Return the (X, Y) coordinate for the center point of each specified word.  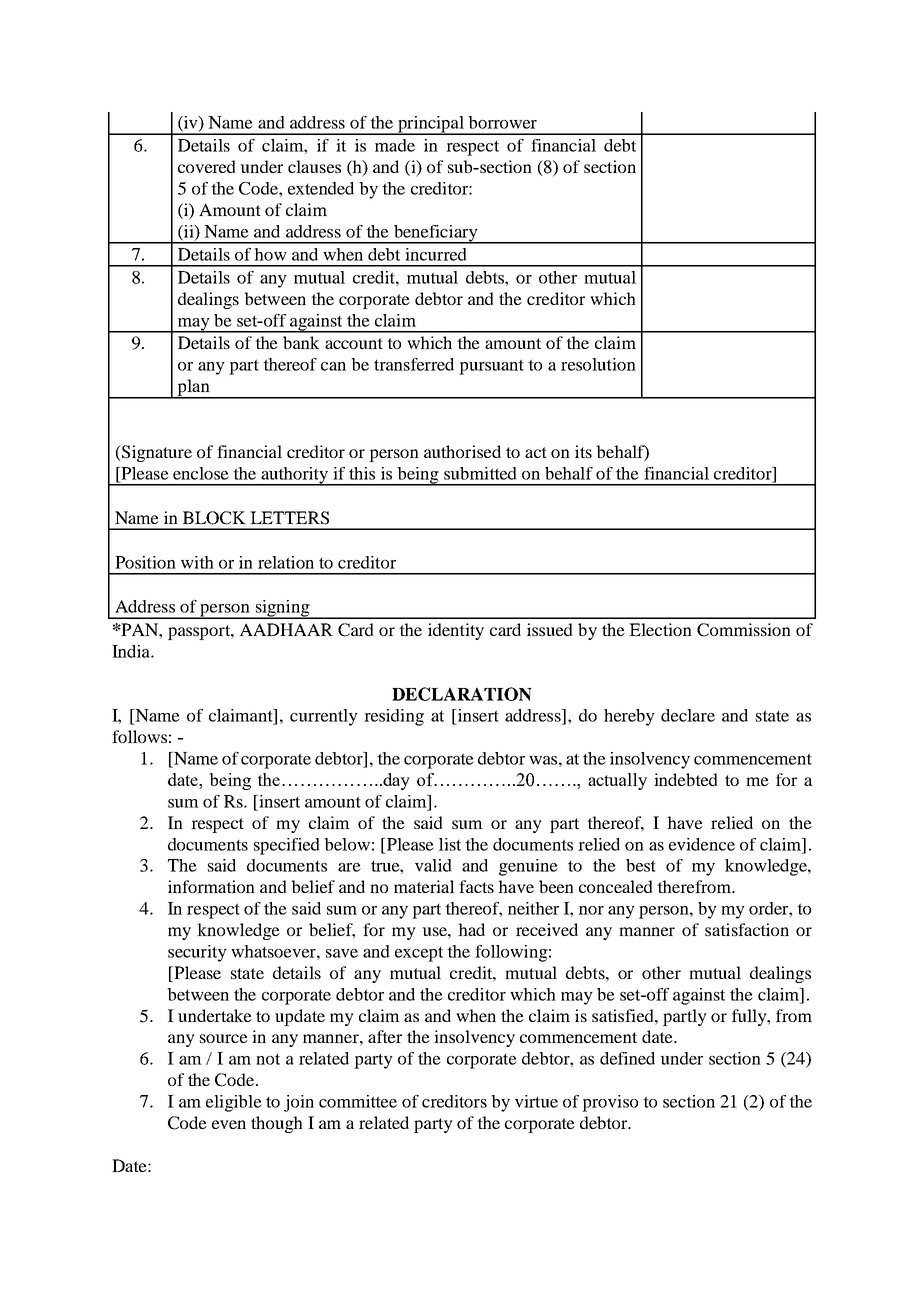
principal (431, 125)
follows (139, 736)
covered (207, 166)
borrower (502, 122)
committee (358, 1101)
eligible (234, 1103)
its (583, 451)
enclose (201, 473)
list (450, 844)
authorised (462, 451)
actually (617, 781)
